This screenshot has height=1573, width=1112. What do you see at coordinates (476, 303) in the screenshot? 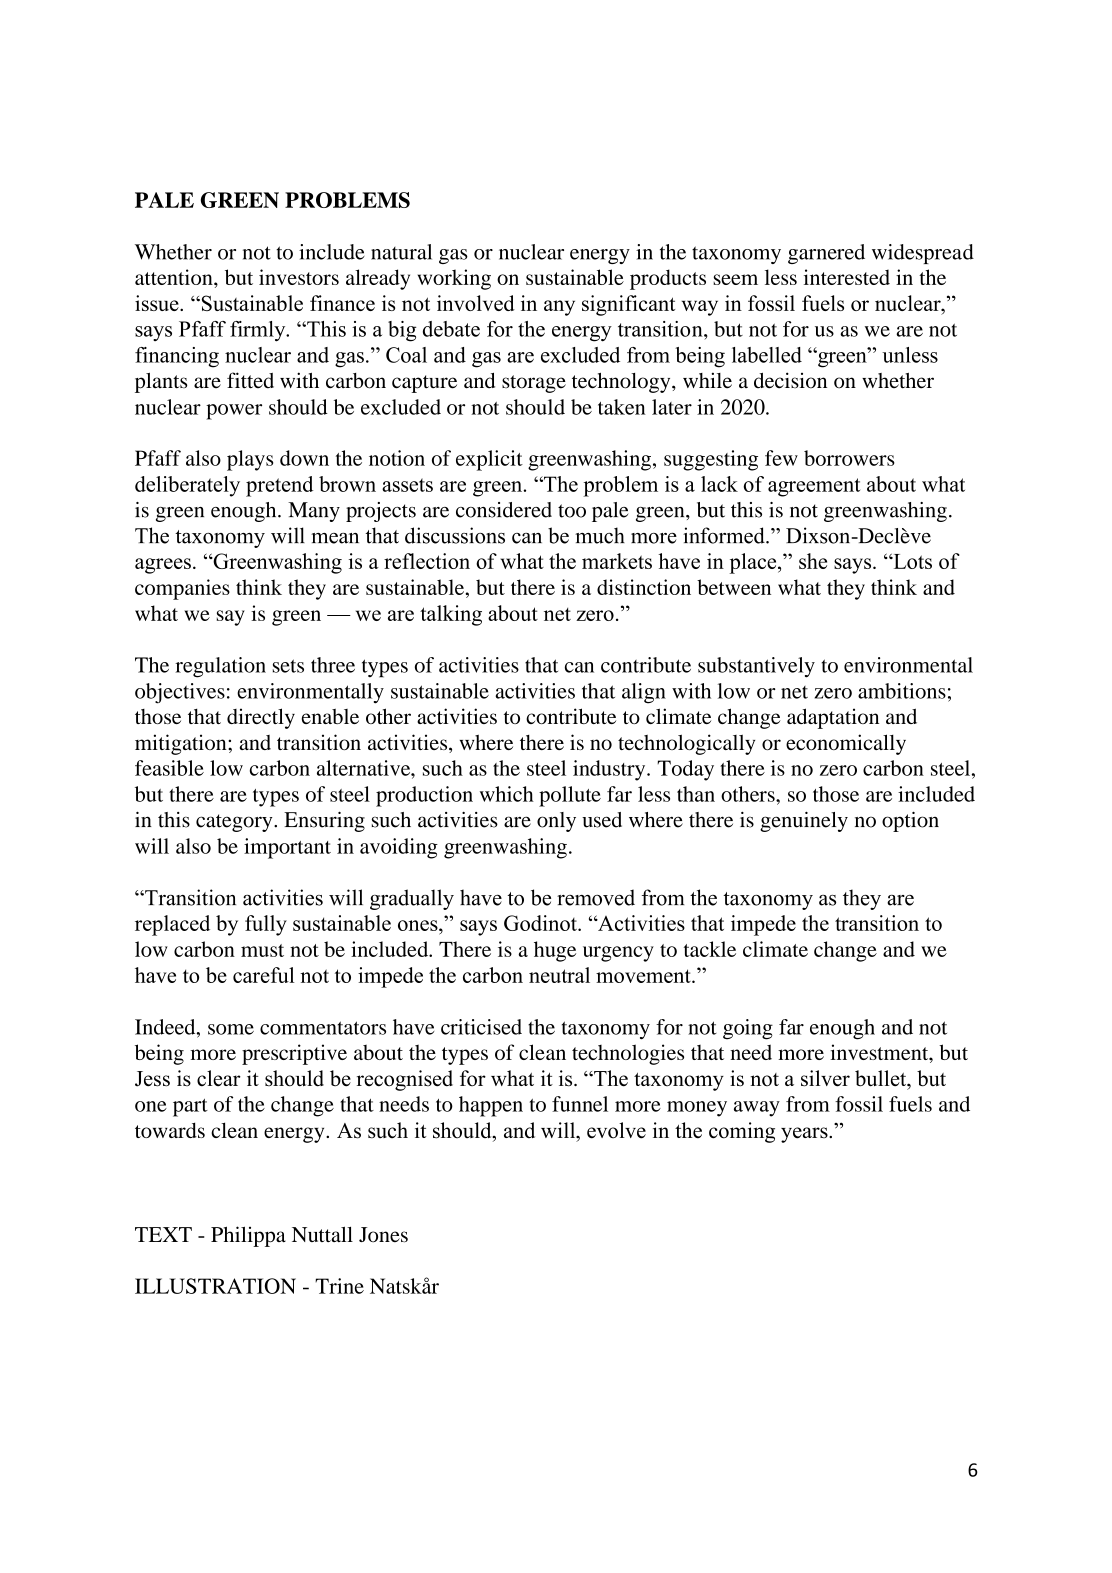
I see `involved` at bounding box center [476, 303].
